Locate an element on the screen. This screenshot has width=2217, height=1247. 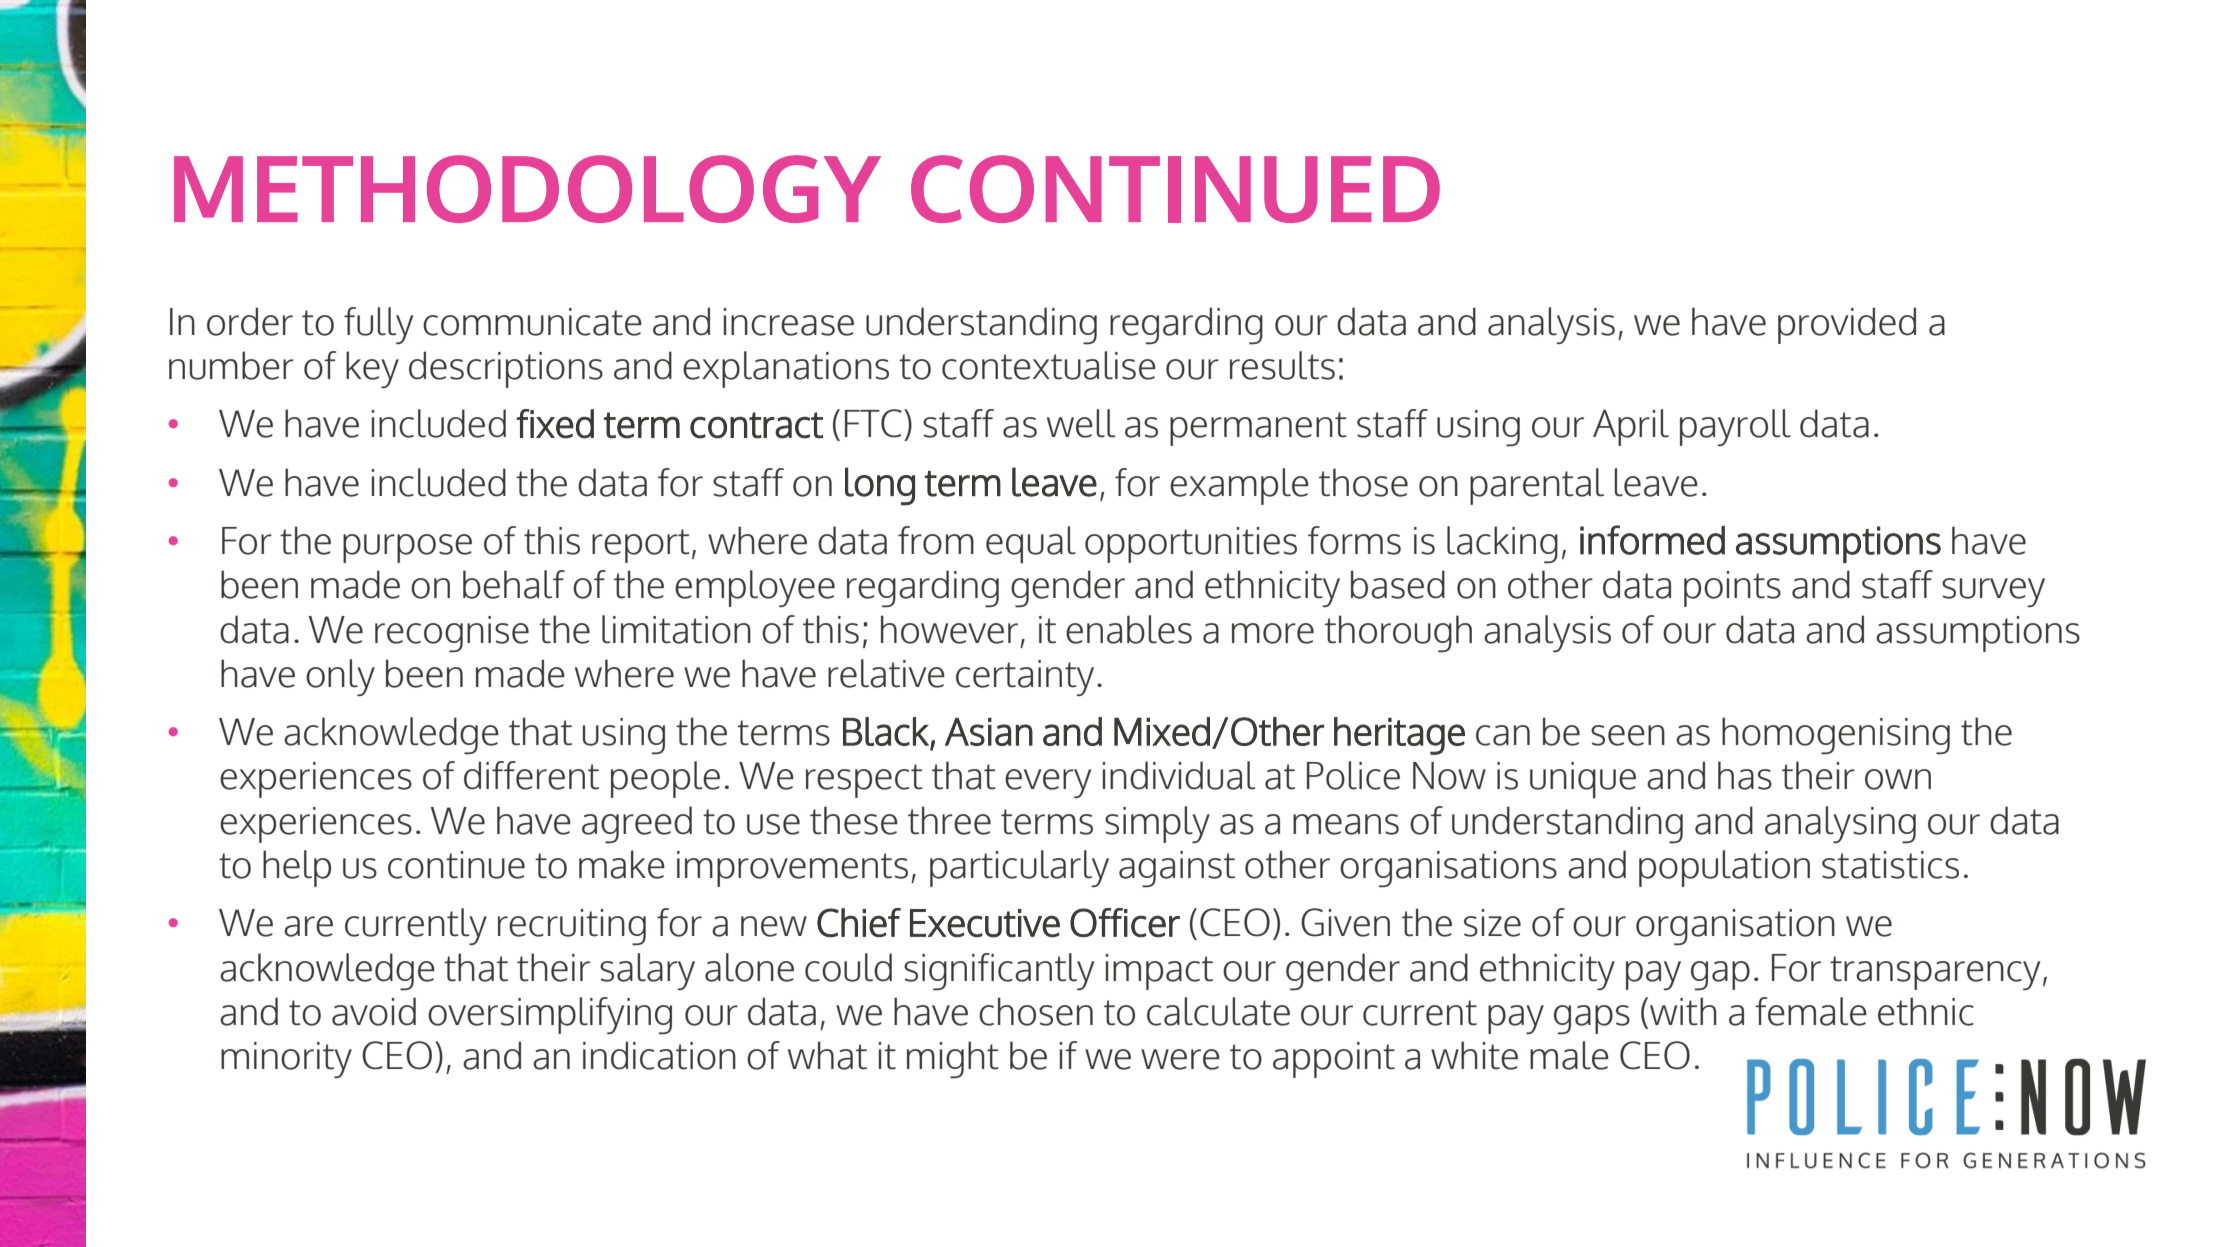
METHODOLOGY is located at coordinates (527, 189).
